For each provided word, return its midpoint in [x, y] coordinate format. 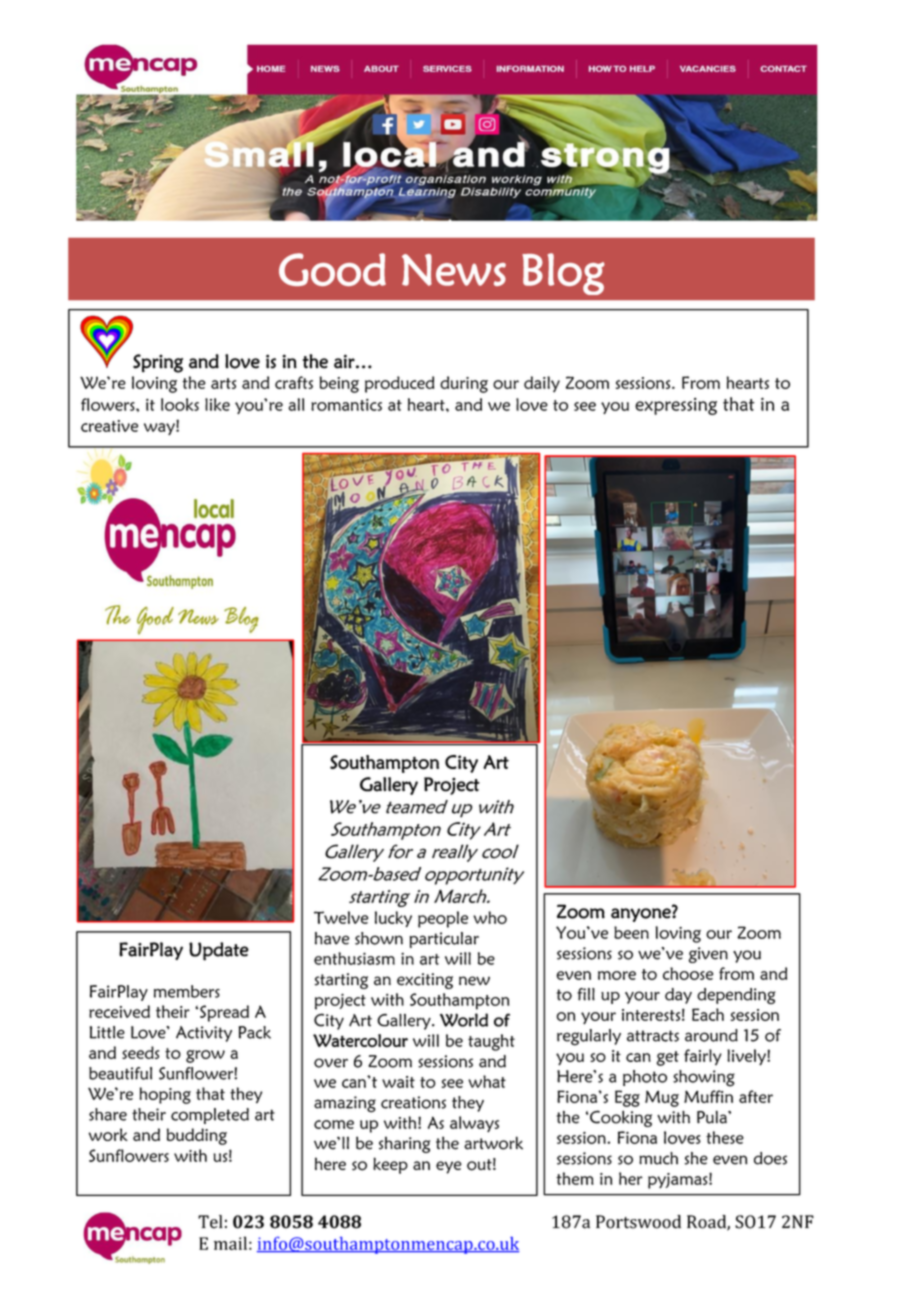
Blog [563, 274]
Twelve [341, 917]
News [454, 270]
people [443, 919]
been [631, 932]
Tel [210, 1222]
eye [449, 1167]
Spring [158, 363]
